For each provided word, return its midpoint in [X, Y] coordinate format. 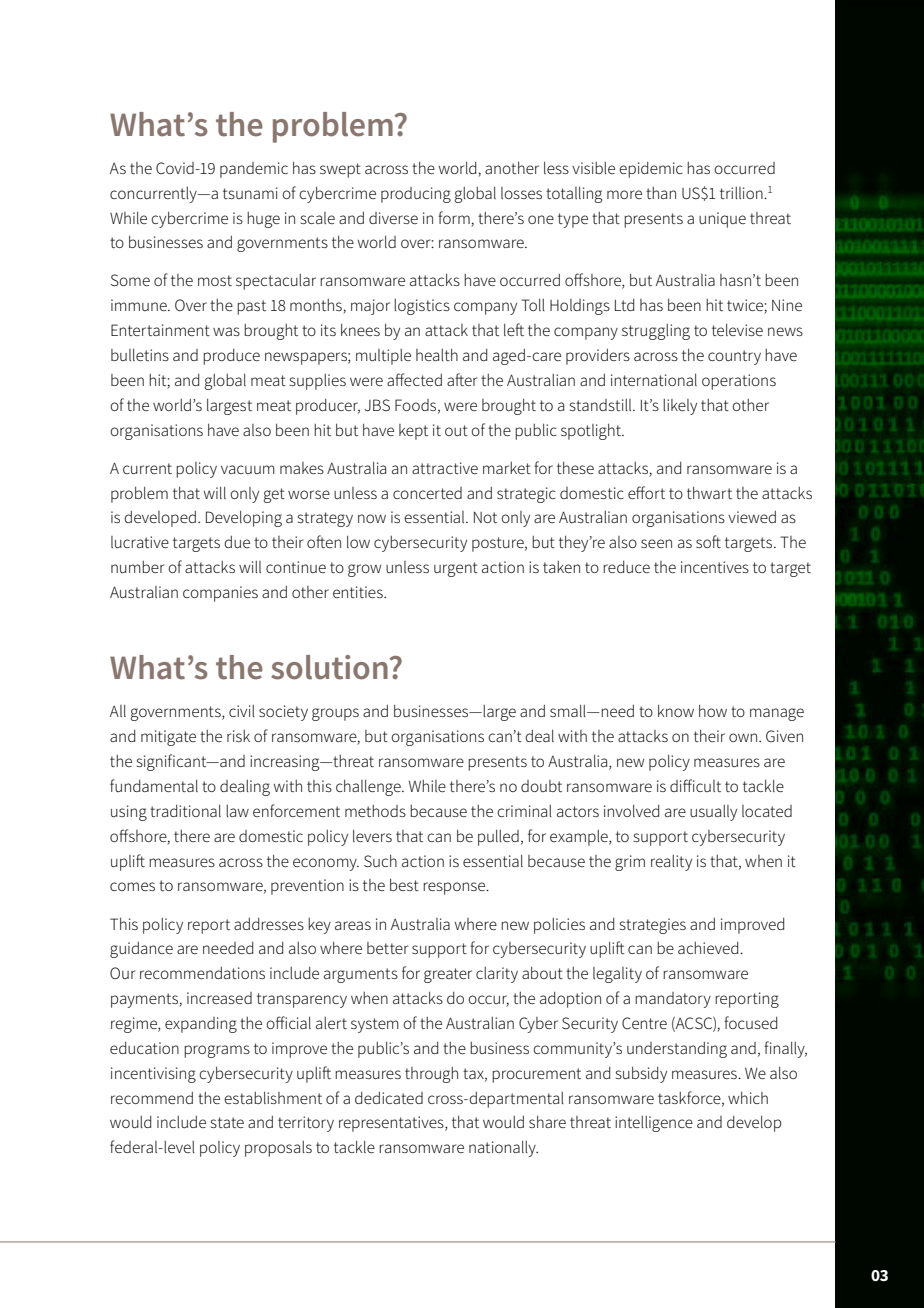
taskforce [690, 1098]
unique [722, 220]
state [227, 1122]
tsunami [250, 193]
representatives [392, 1124]
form [454, 217]
